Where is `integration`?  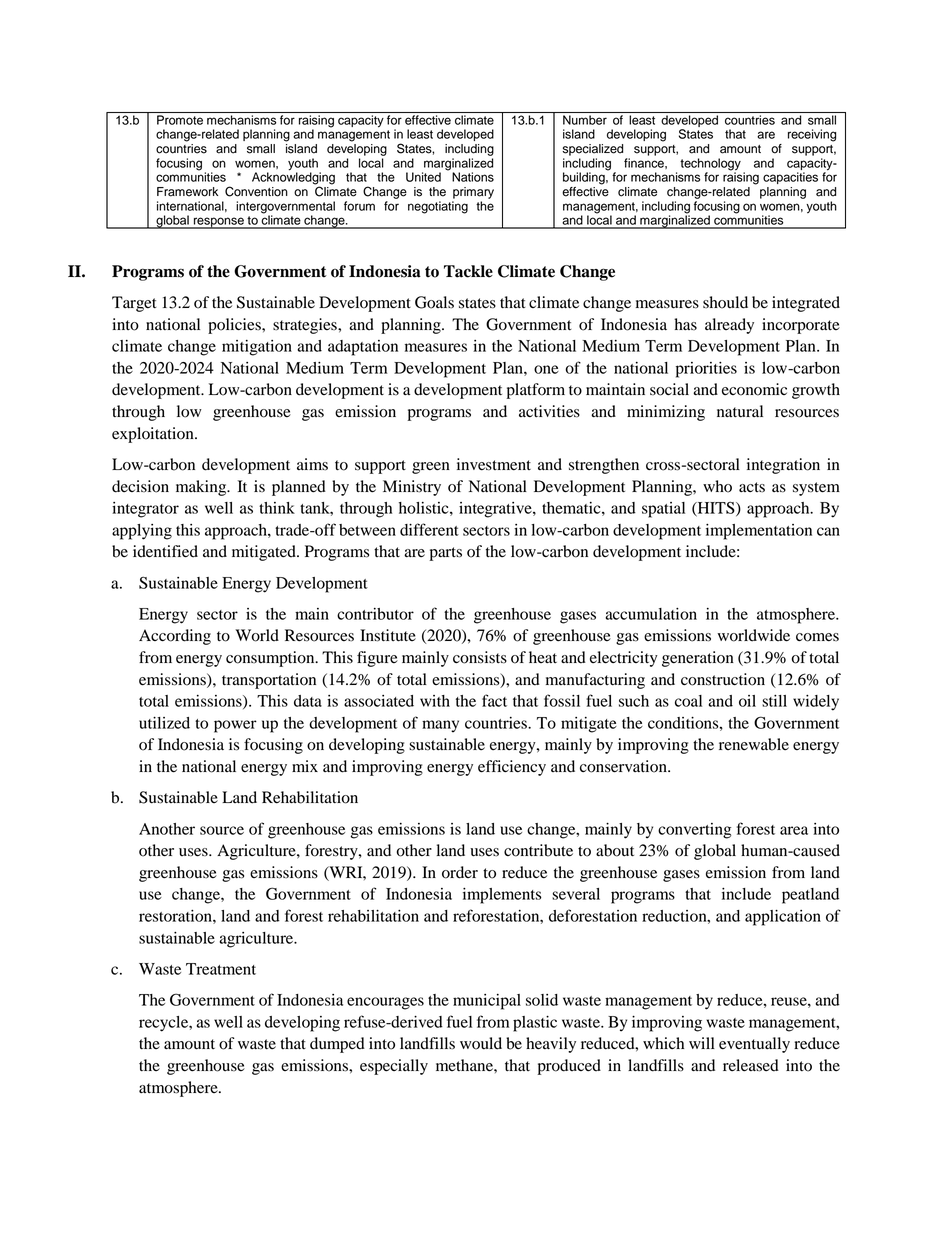 integration is located at coordinates (783, 466).
